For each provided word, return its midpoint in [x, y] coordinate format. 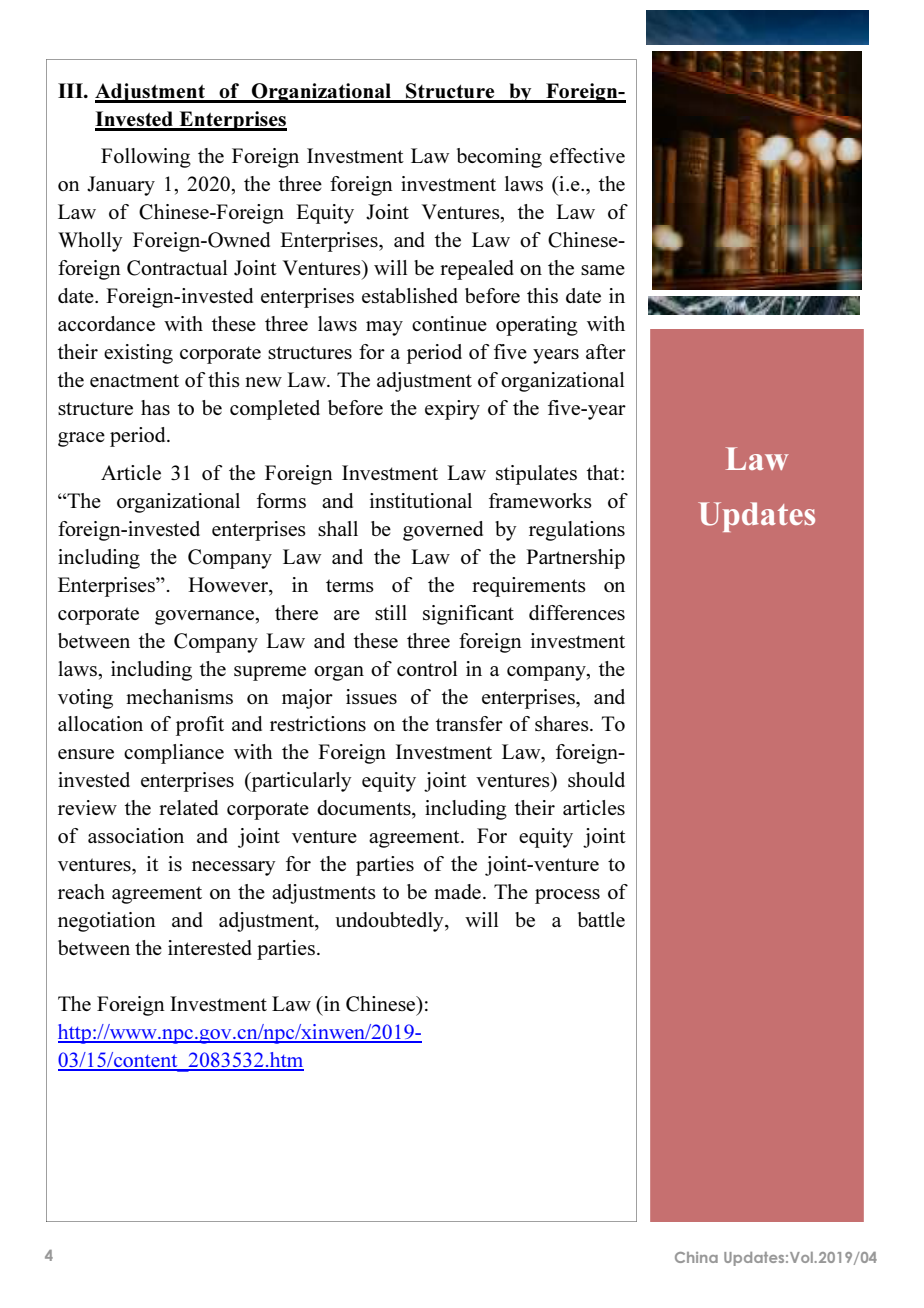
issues [371, 696]
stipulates [536, 475]
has [155, 407]
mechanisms [179, 696]
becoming [499, 158]
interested [210, 947]
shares [563, 723]
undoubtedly [390, 922]
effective [587, 155]
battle [601, 919]
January [121, 186]
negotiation [107, 922]
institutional [421, 500]
